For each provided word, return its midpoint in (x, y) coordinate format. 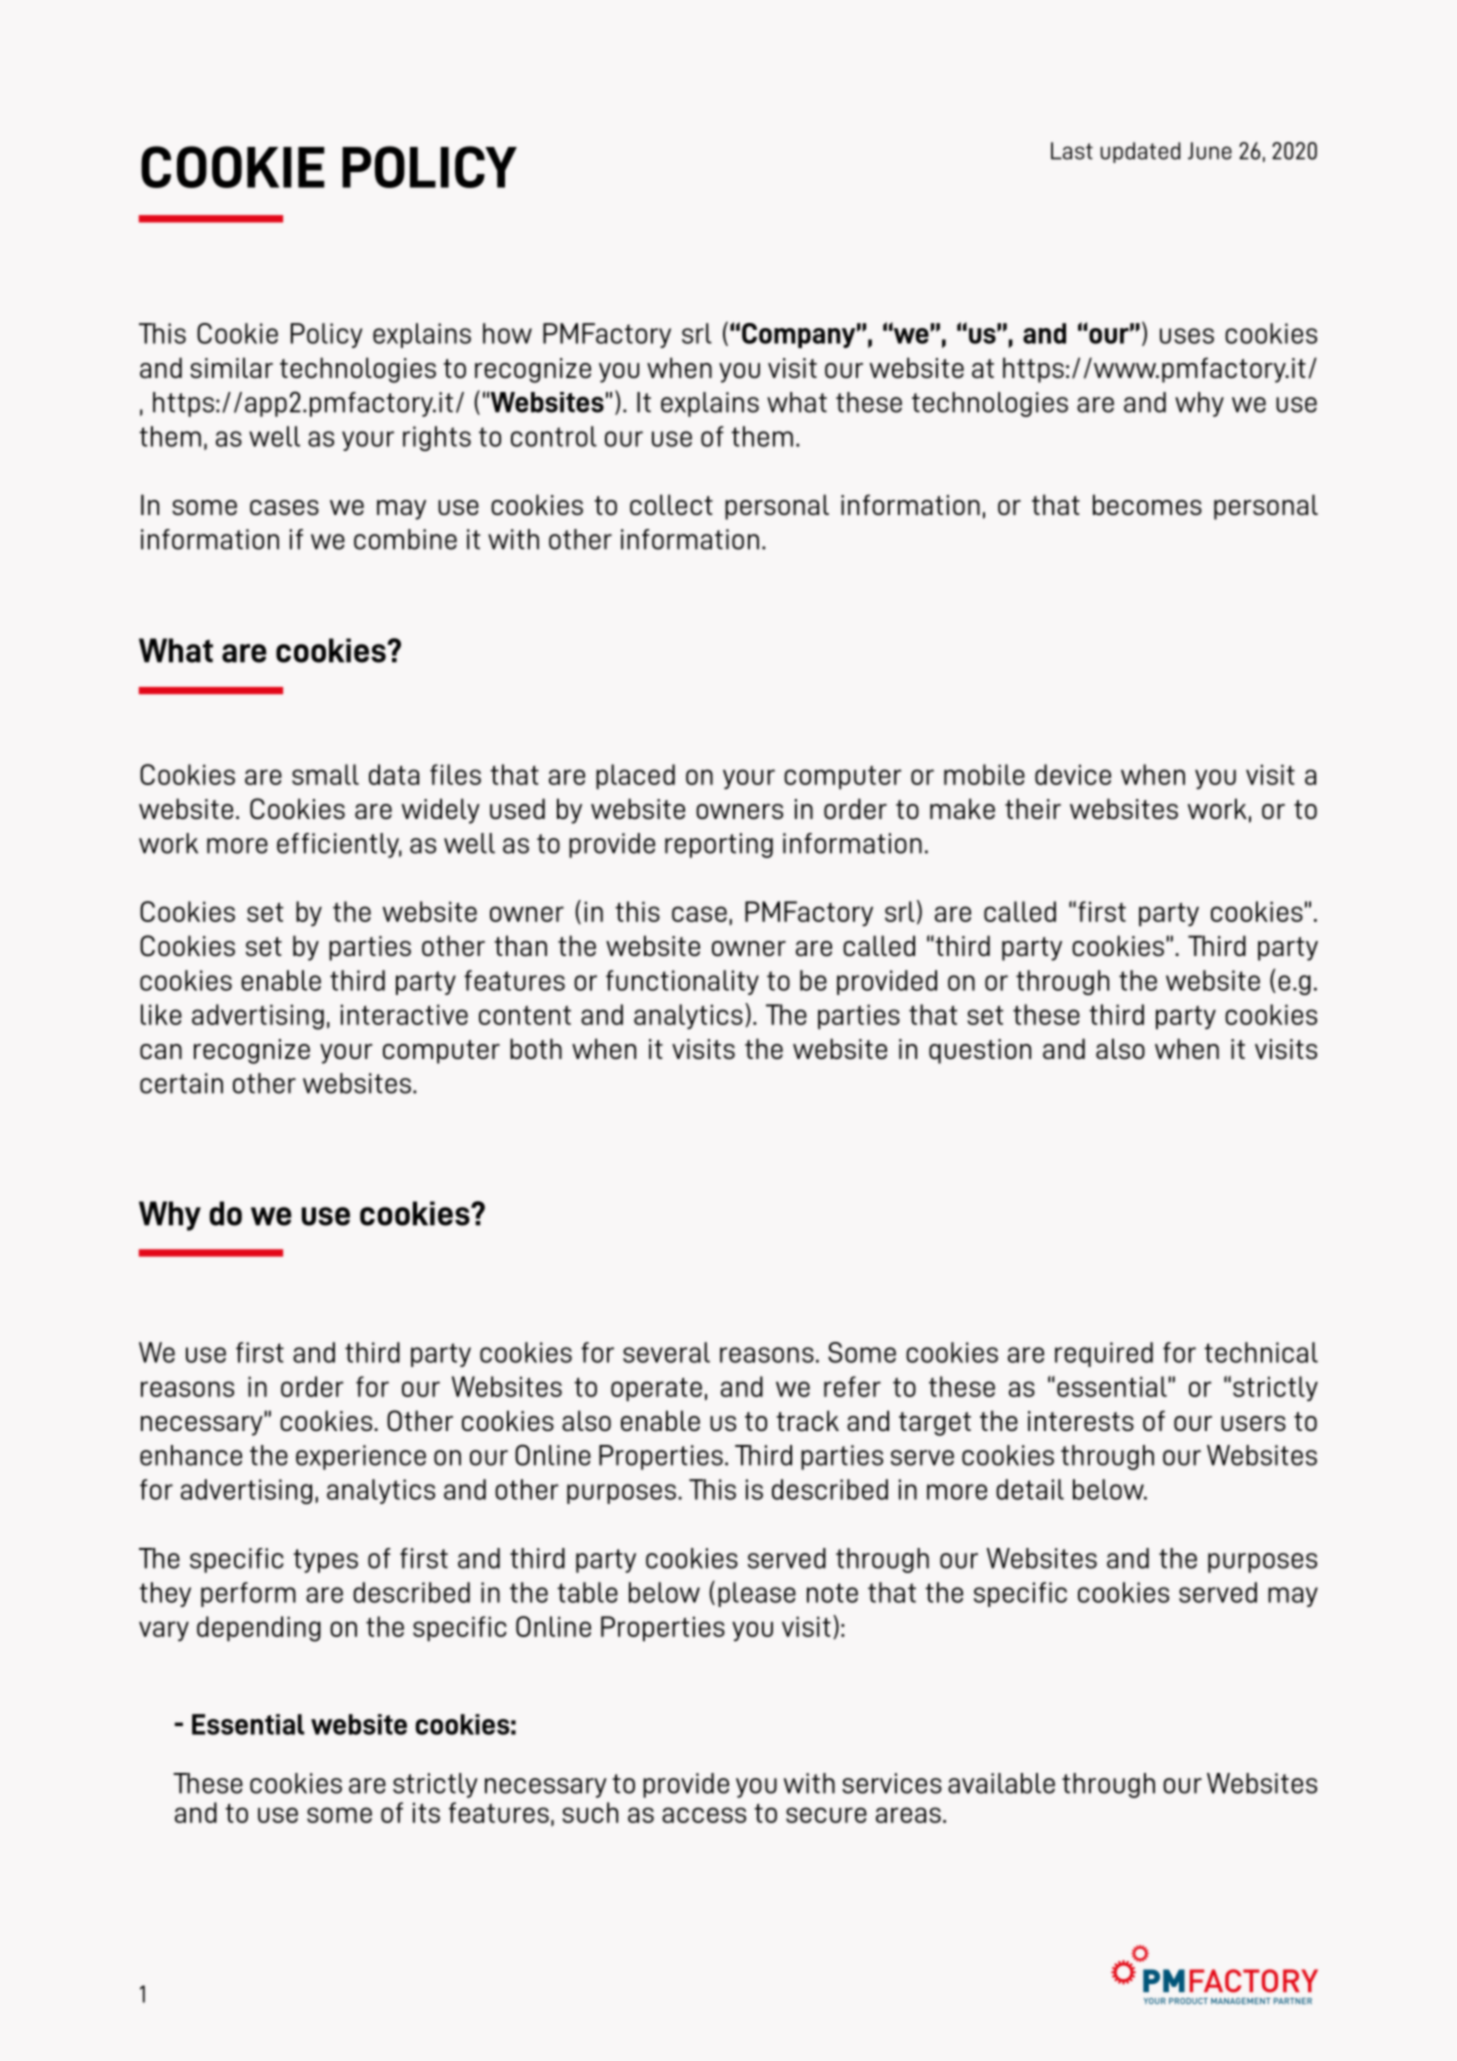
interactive (404, 1014)
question (980, 1051)
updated (1140, 152)
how (507, 333)
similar (231, 367)
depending (259, 1629)
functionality (682, 982)
